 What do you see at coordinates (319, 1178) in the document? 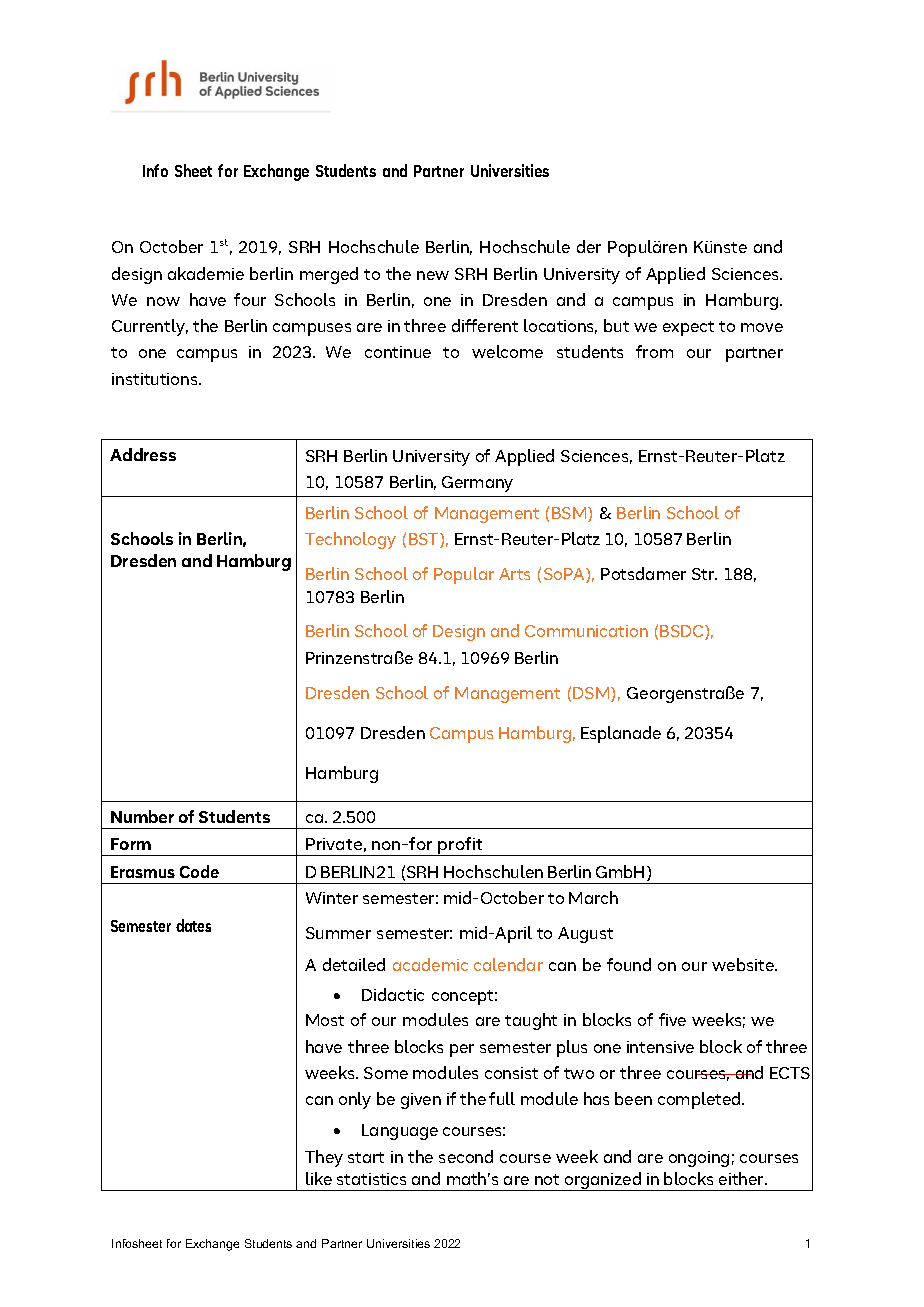
I see `like` at bounding box center [319, 1178].
